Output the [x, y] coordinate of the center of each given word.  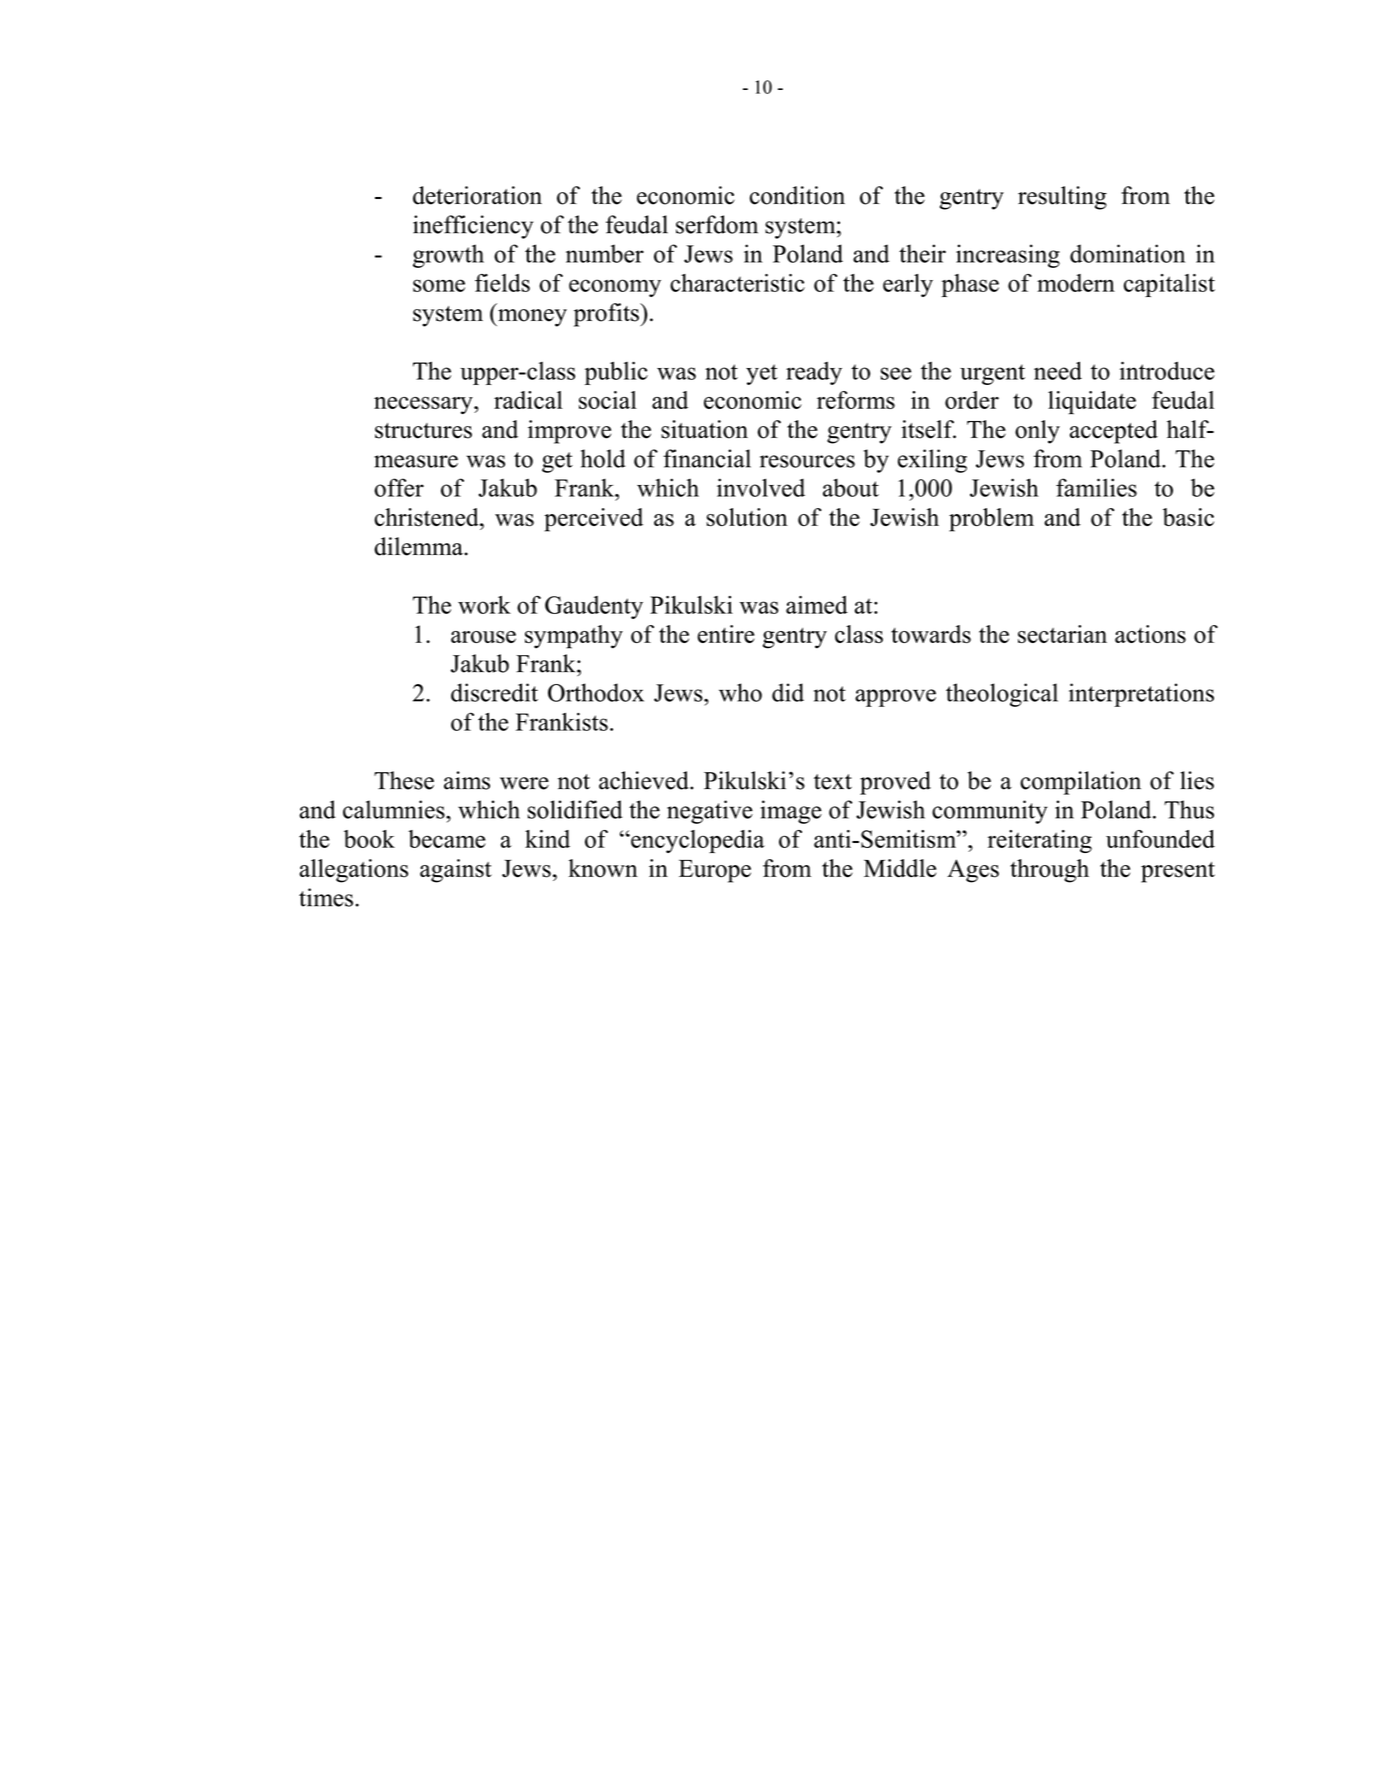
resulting [1062, 198]
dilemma [419, 546]
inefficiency [473, 227]
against [456, 871]
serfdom [717, 224]
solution [747, 517]
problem [991, 520]
